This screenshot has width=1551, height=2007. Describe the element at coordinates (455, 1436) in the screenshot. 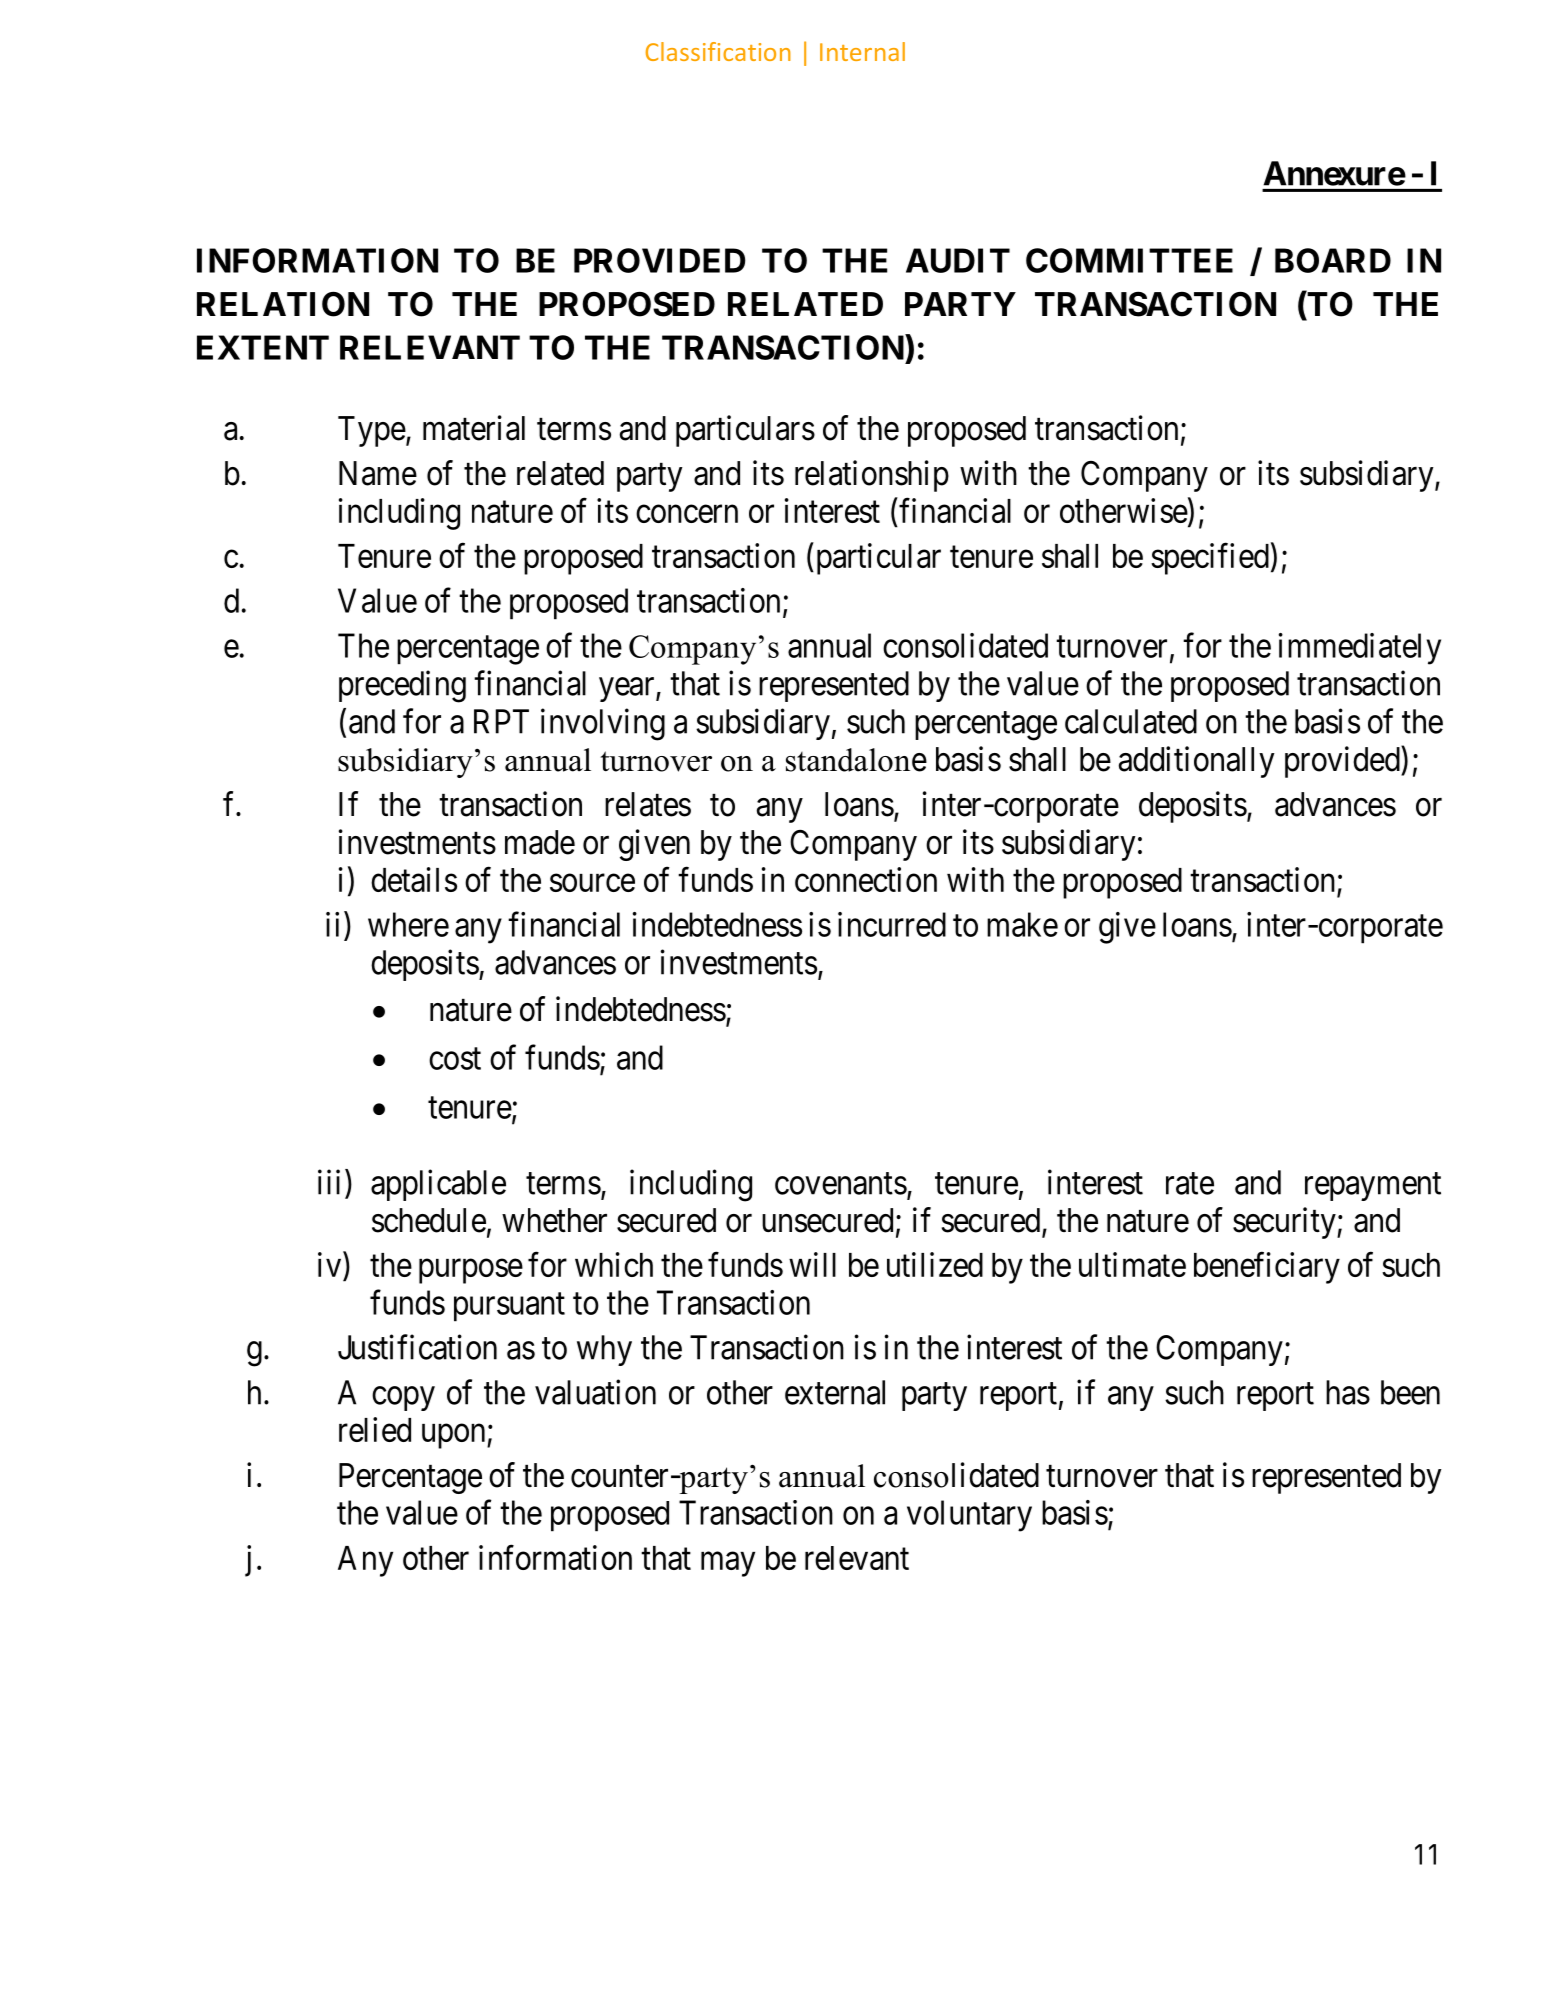

I see `upon` at that location.
